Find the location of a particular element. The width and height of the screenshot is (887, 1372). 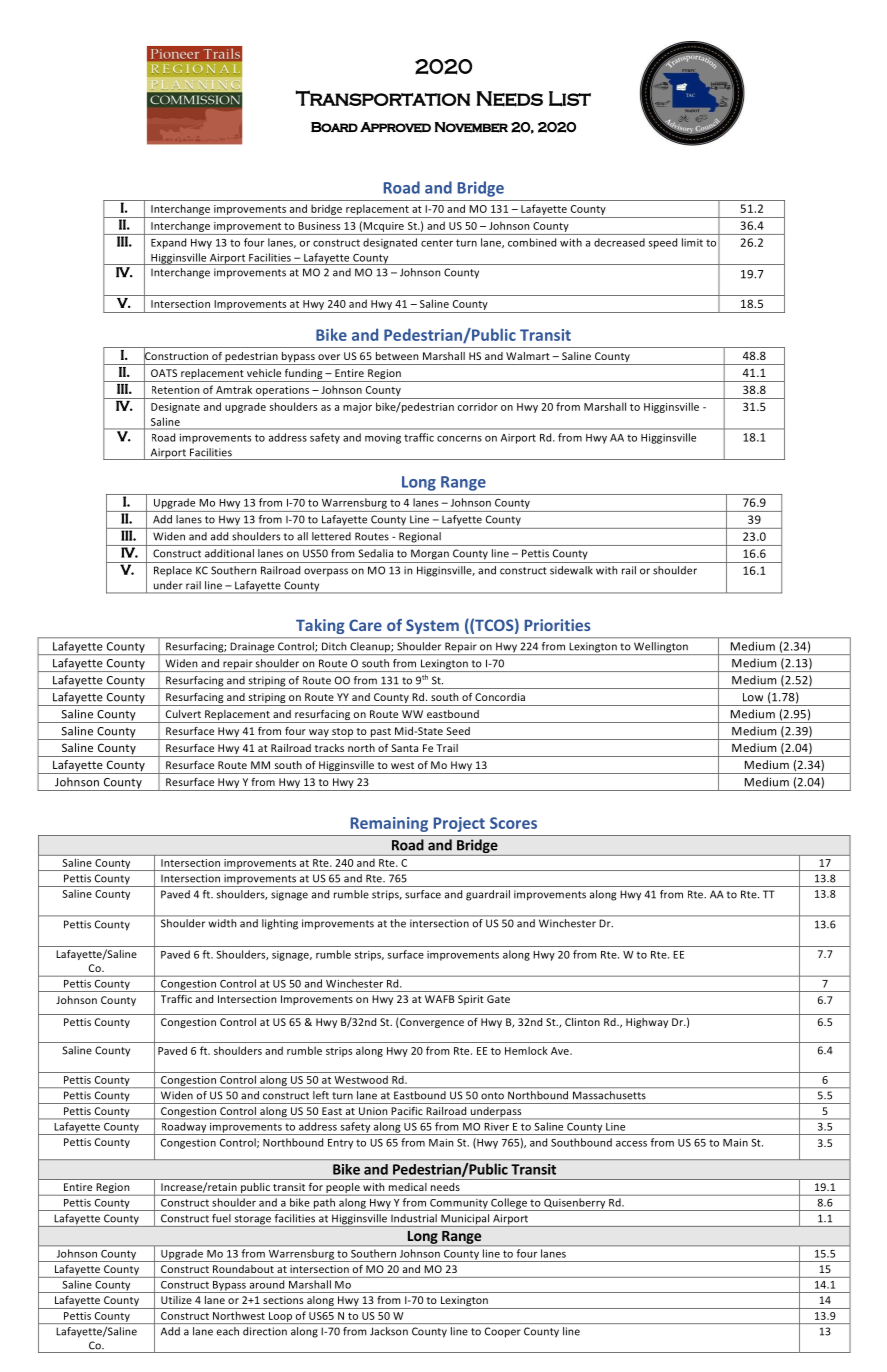

Board is located at coordinates (334, 127).
